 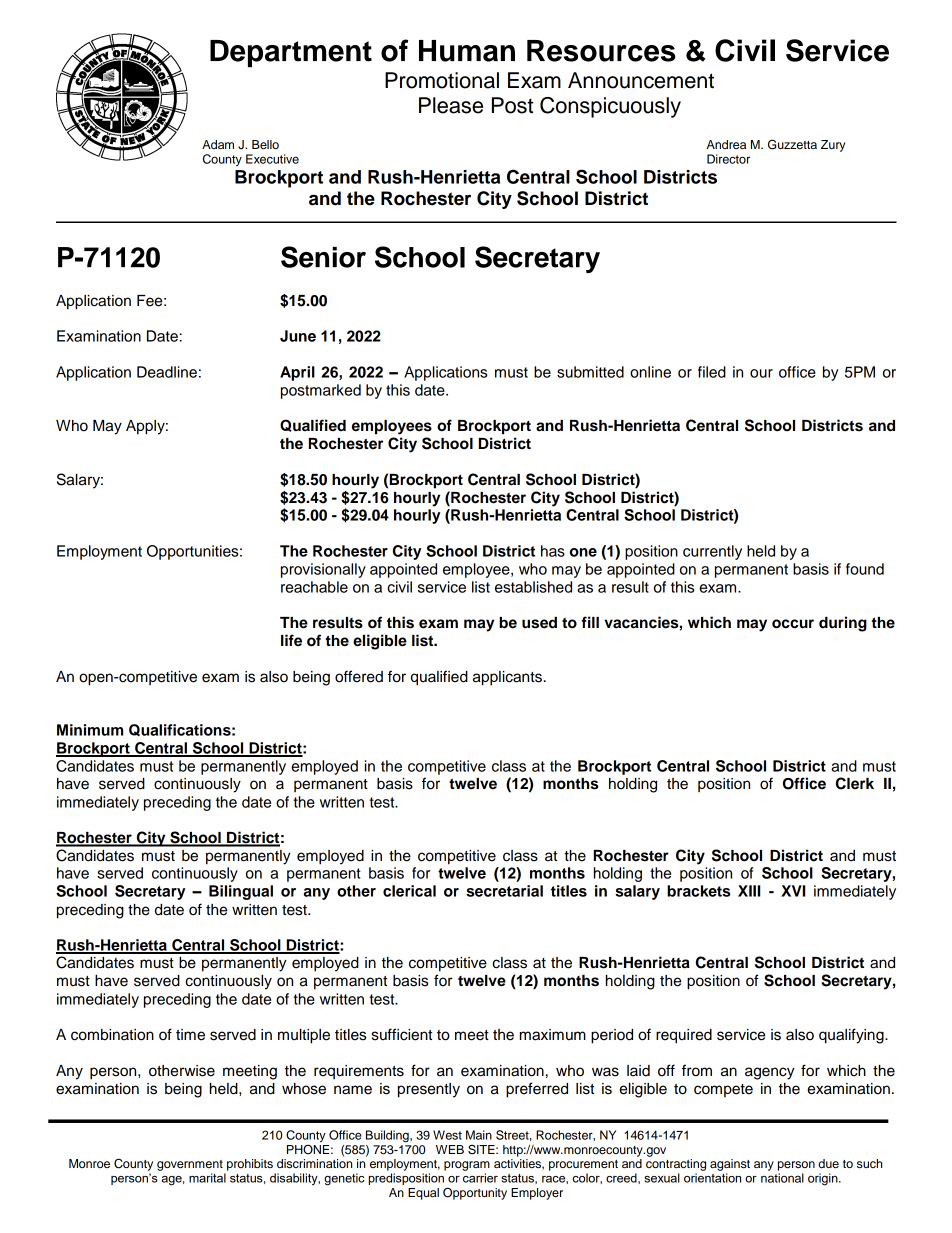 What do you see at coordinates (167, 372) in the screenshot?
I see `Deadline` at bounding box center [167, 372].
